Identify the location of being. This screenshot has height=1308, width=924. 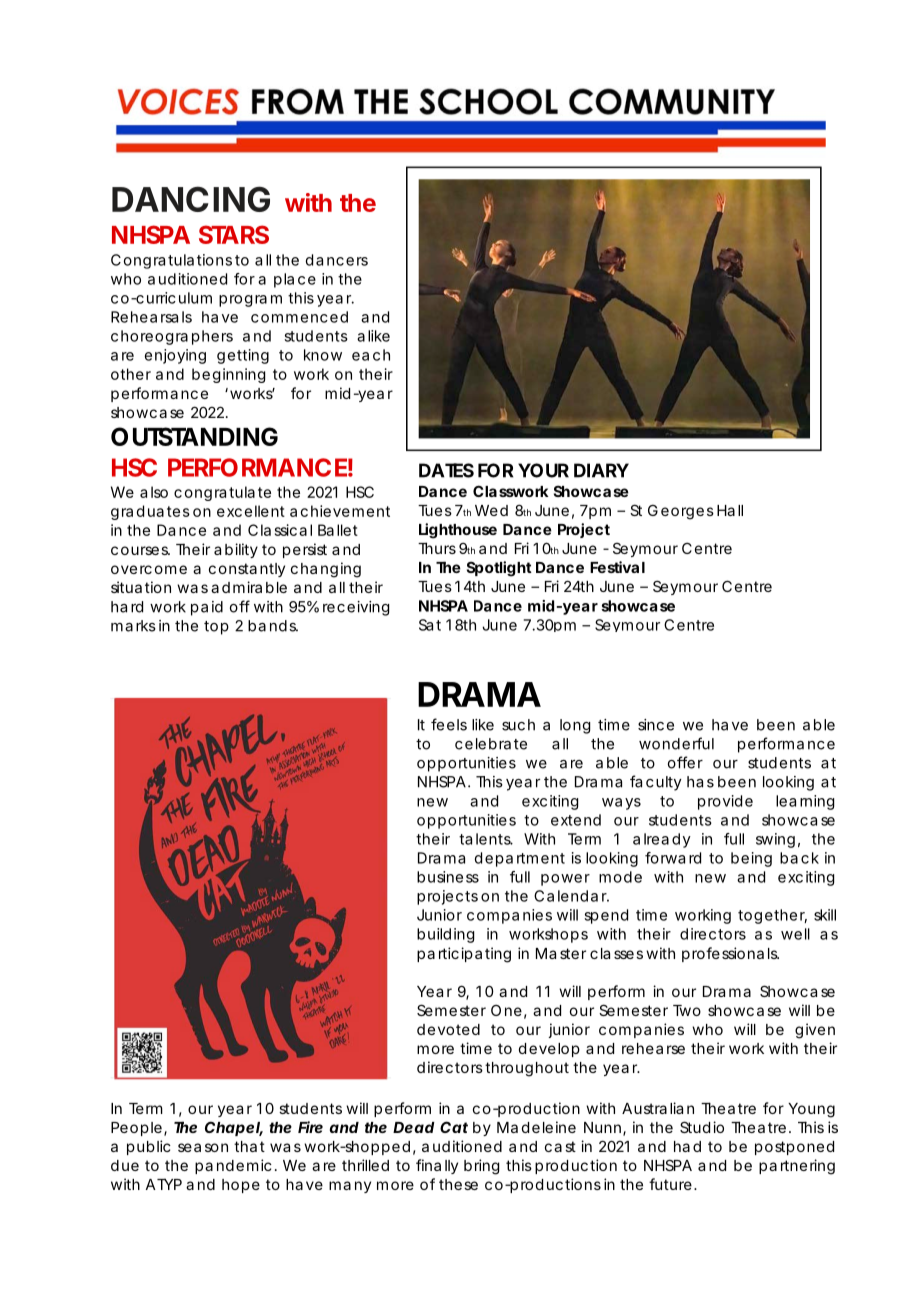
(751, 859).
